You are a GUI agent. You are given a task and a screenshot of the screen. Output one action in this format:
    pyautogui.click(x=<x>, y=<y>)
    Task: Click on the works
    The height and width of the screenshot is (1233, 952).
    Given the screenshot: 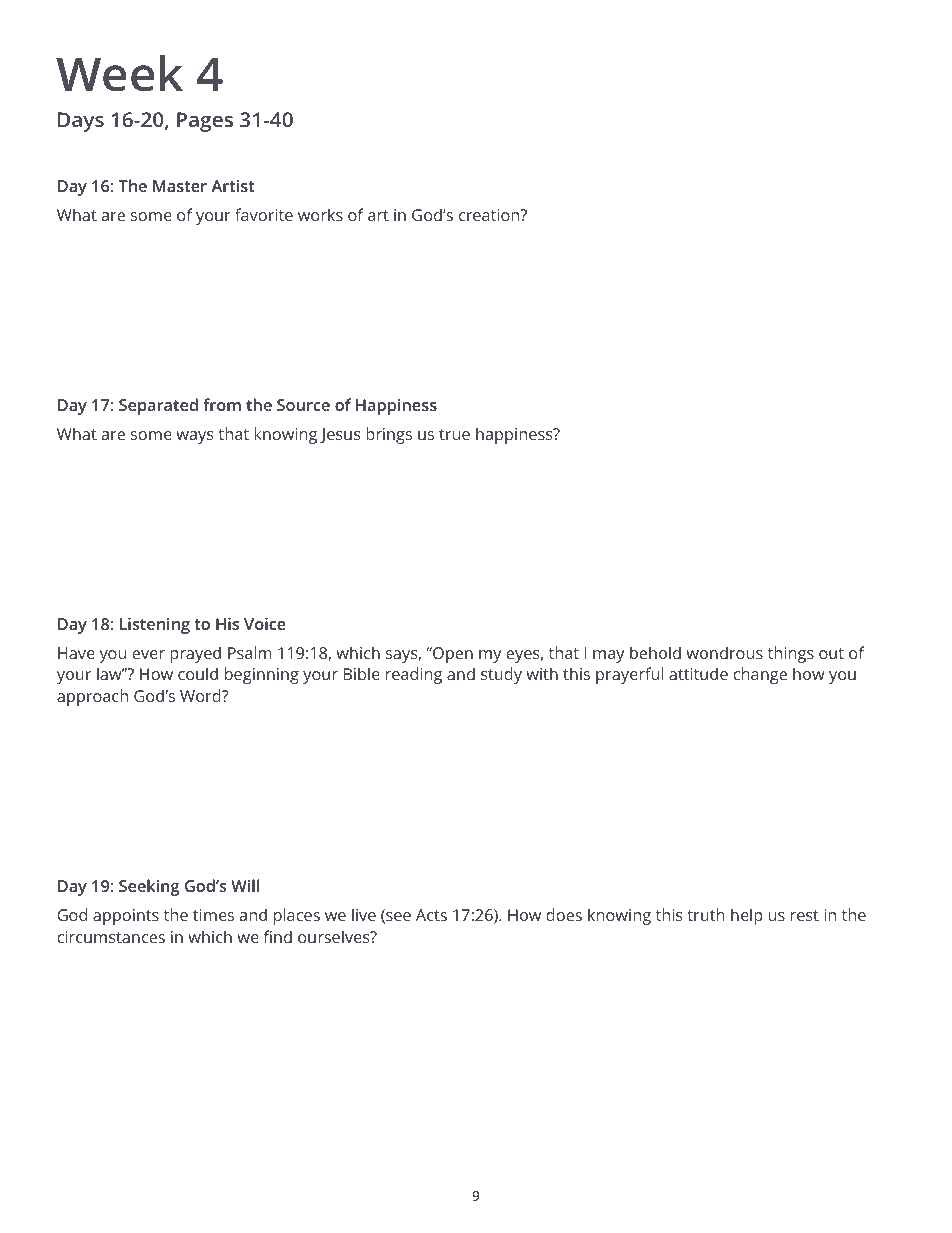 What is the action you would take?
    pyautogui.click(x=320, y=214)
